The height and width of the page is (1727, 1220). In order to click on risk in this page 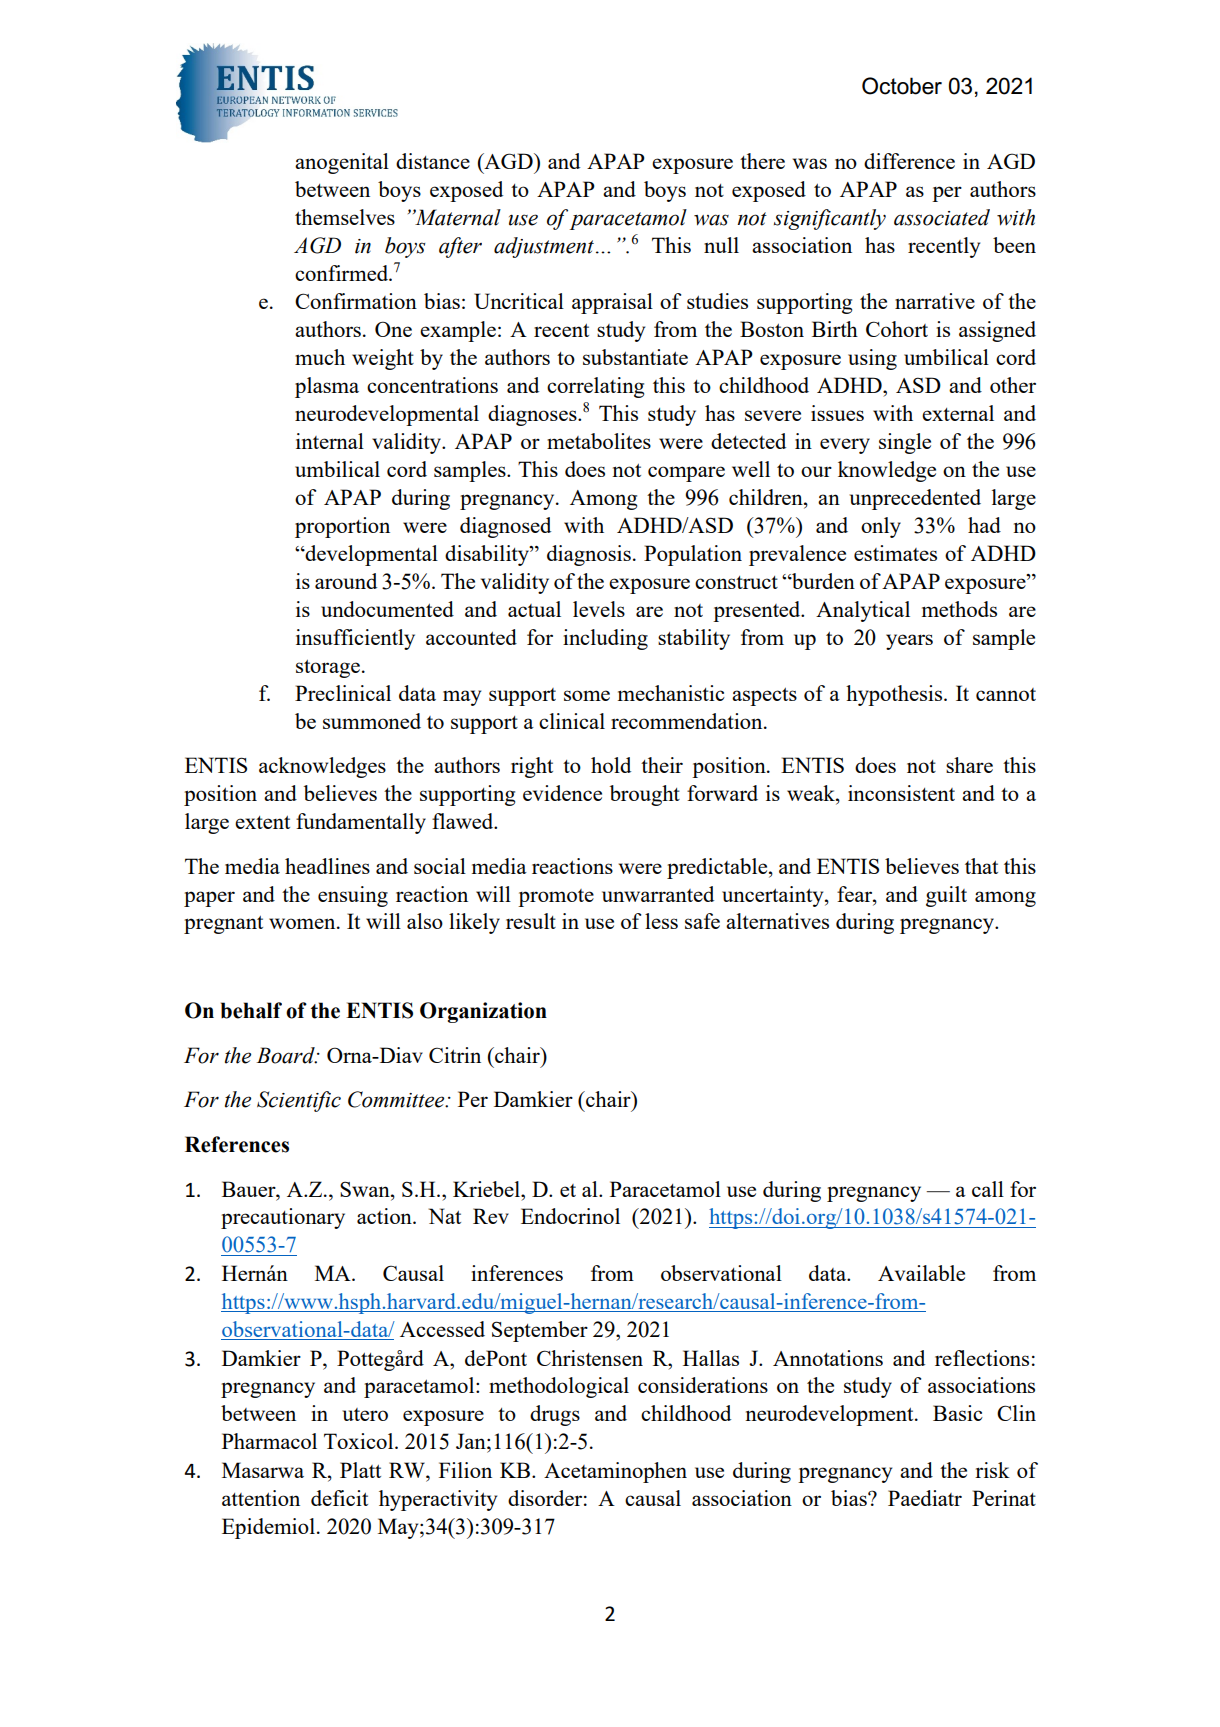, I will do `click(992, 1470)`.
